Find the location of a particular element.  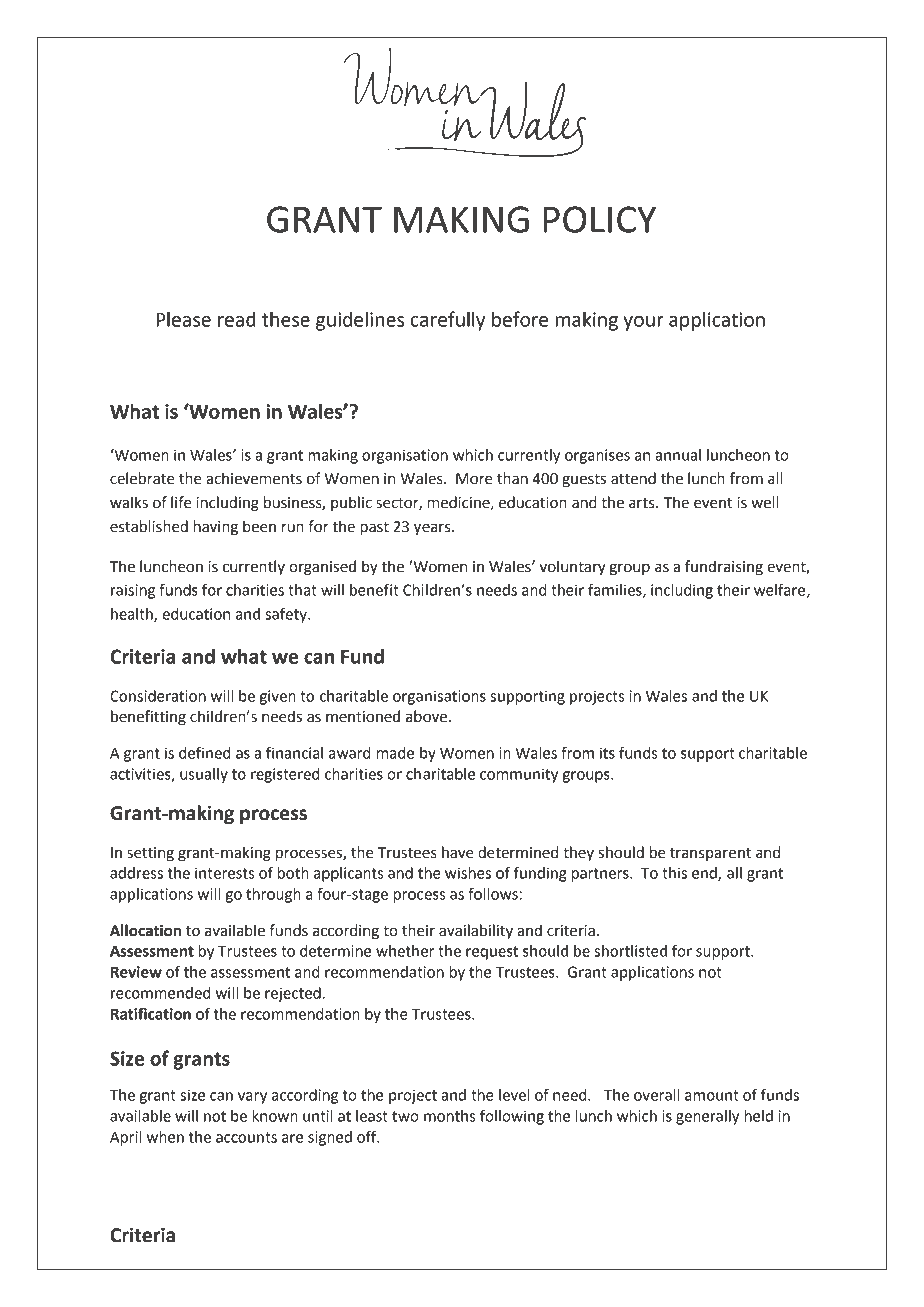

its is located at coordinates (607, 753).
